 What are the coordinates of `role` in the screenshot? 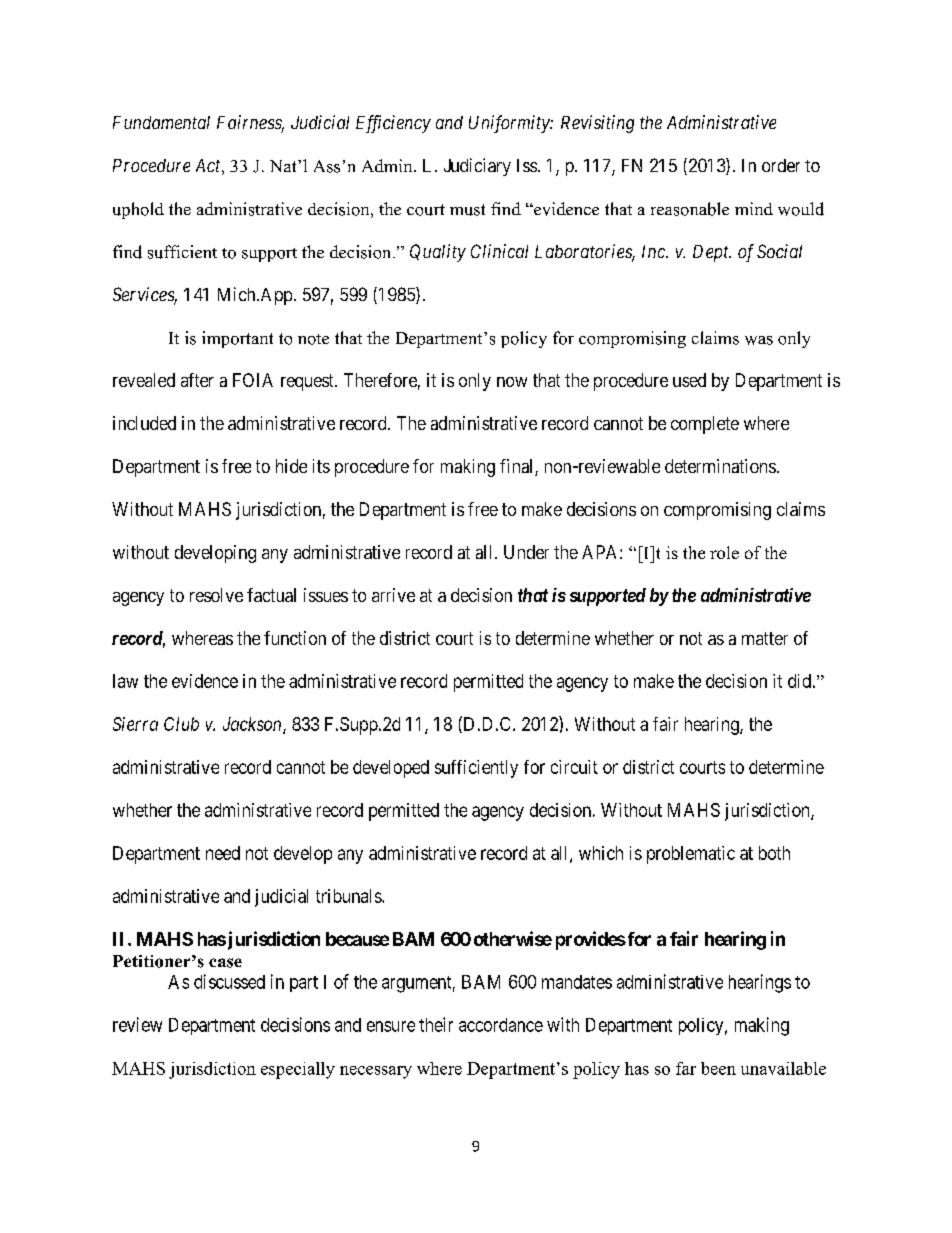 It's located at (724, 552).
